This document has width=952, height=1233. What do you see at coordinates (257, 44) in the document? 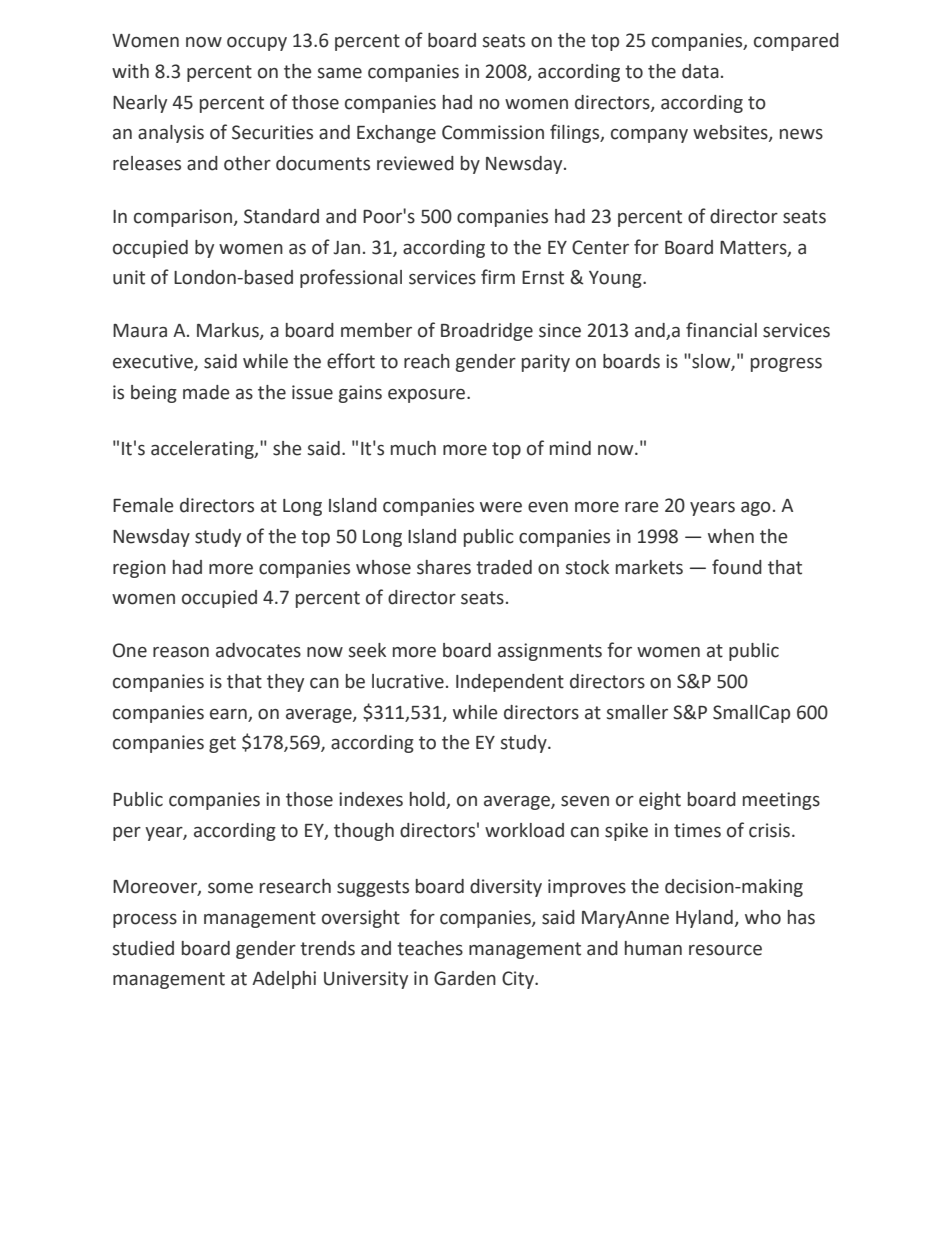
I see `occupy` at bounding box center [257, 44].
